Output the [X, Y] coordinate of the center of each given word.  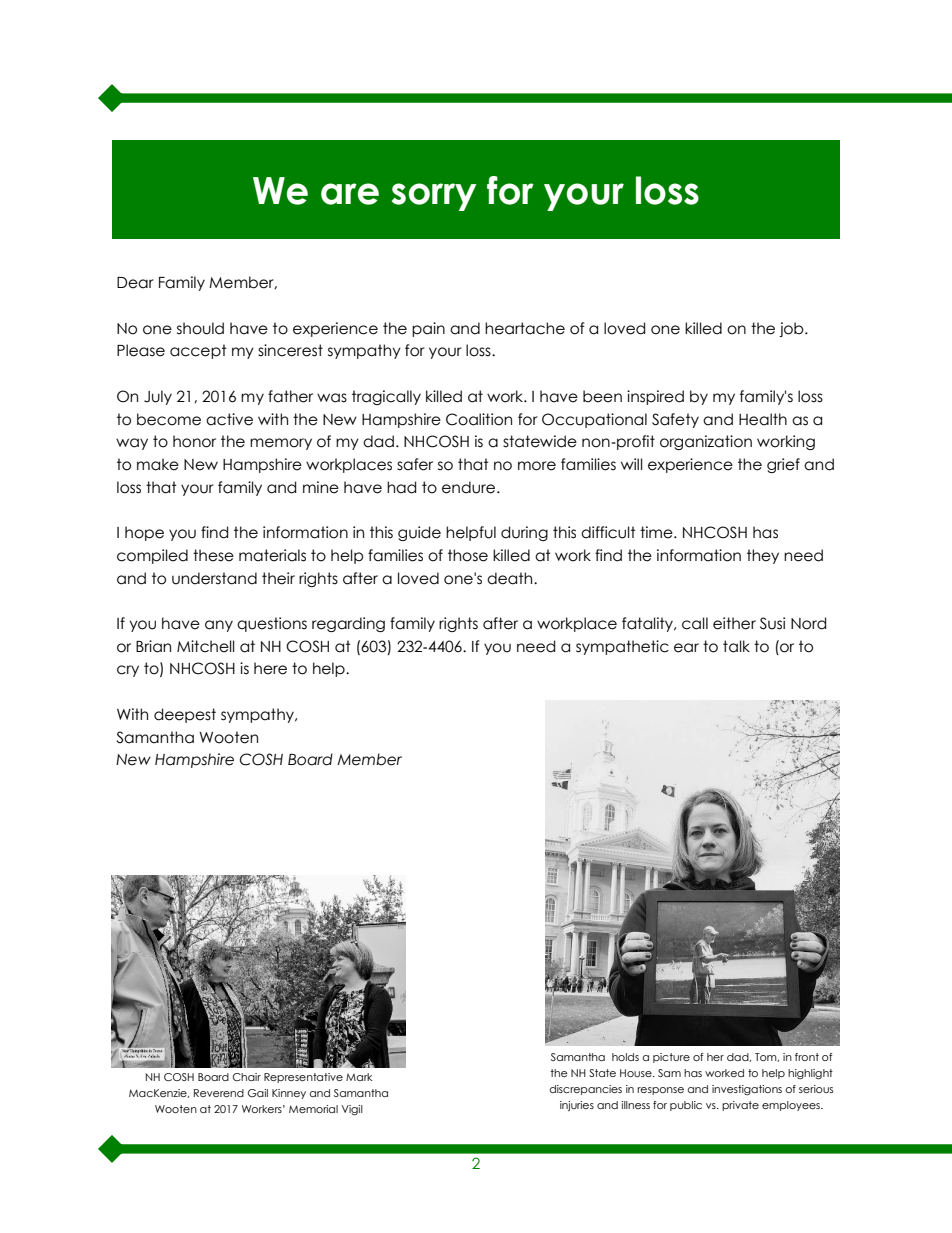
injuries [577, 1106]
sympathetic [622, 647]
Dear [135, 283]
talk [736, 646]
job [792, 329]
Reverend [219, 1093]
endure [470, 487]
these [213, 555]
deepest [185, 715]
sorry [434, 197]
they [763, 556]
